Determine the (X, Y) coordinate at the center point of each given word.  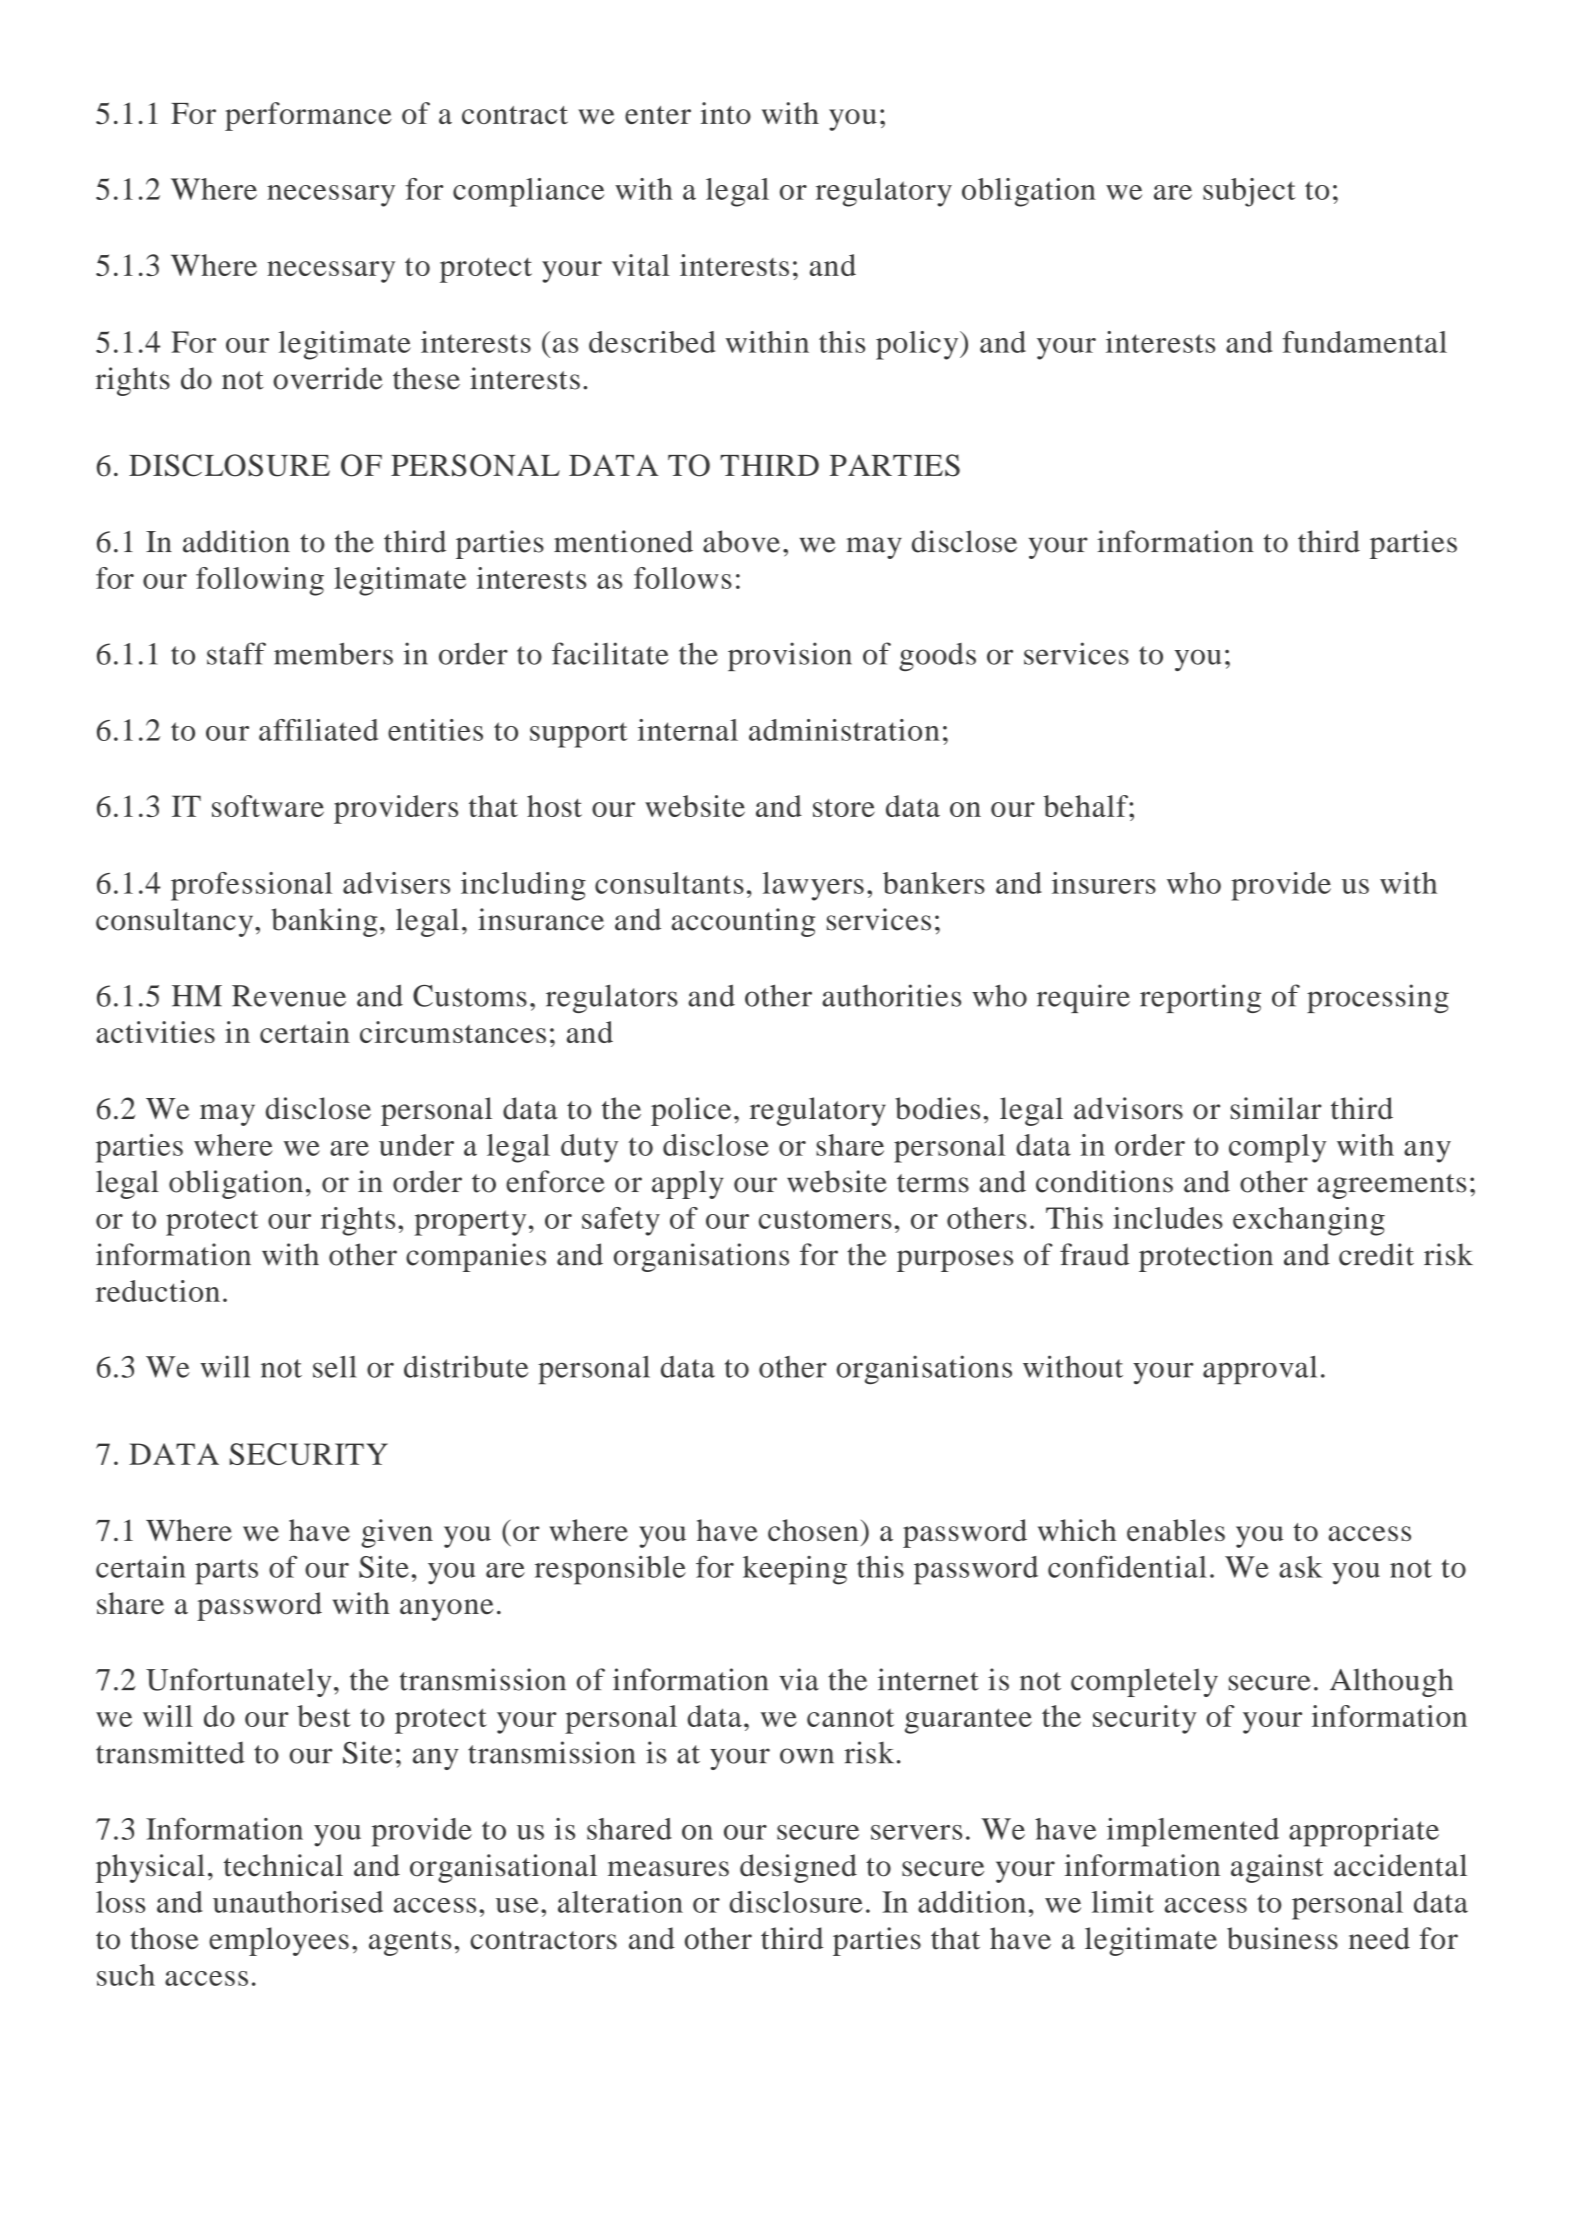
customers (825, 1219)
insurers (1104, 883)
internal (688, 730)
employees (279, 1941)
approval (1260, 1369)
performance (308, 116)
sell (335, 1367)
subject (1249, 192)
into (725, 113)
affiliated (318, 730)
